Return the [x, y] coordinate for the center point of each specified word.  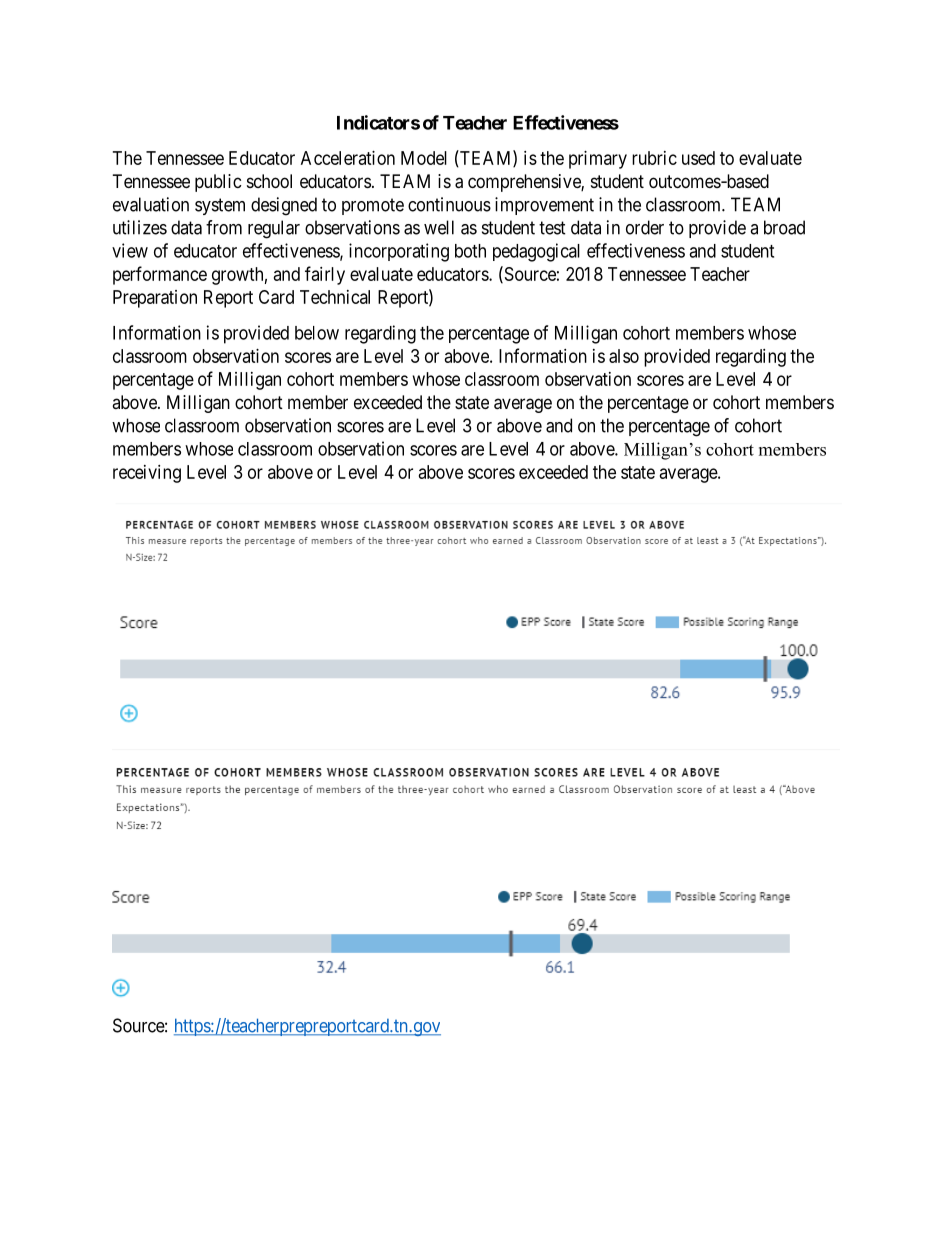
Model [424, 158]
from [224, 227]
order [645, 227]
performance [160, 275]
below [317, 333]
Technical [335, 297]
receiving [147, 474]
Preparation [155, 299]
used [698, 158]
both [470, 251]
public [218, 183]
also [624, 356]
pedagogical [536, 252]
